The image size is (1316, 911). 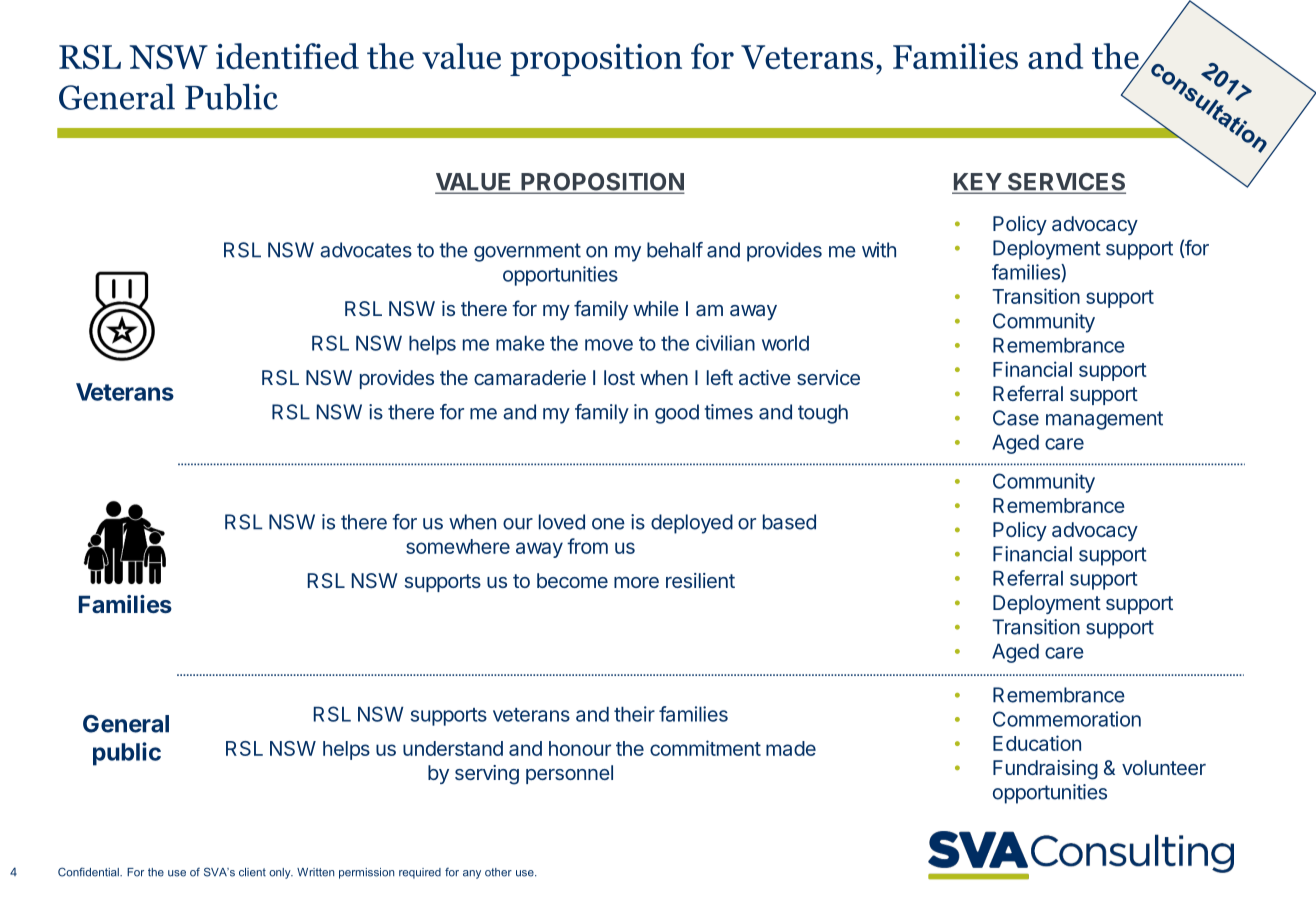 What do you see at coordinates (1067, 719) in the screenshot?
I see `Commemoration` at bounding box center [1067, 719].
